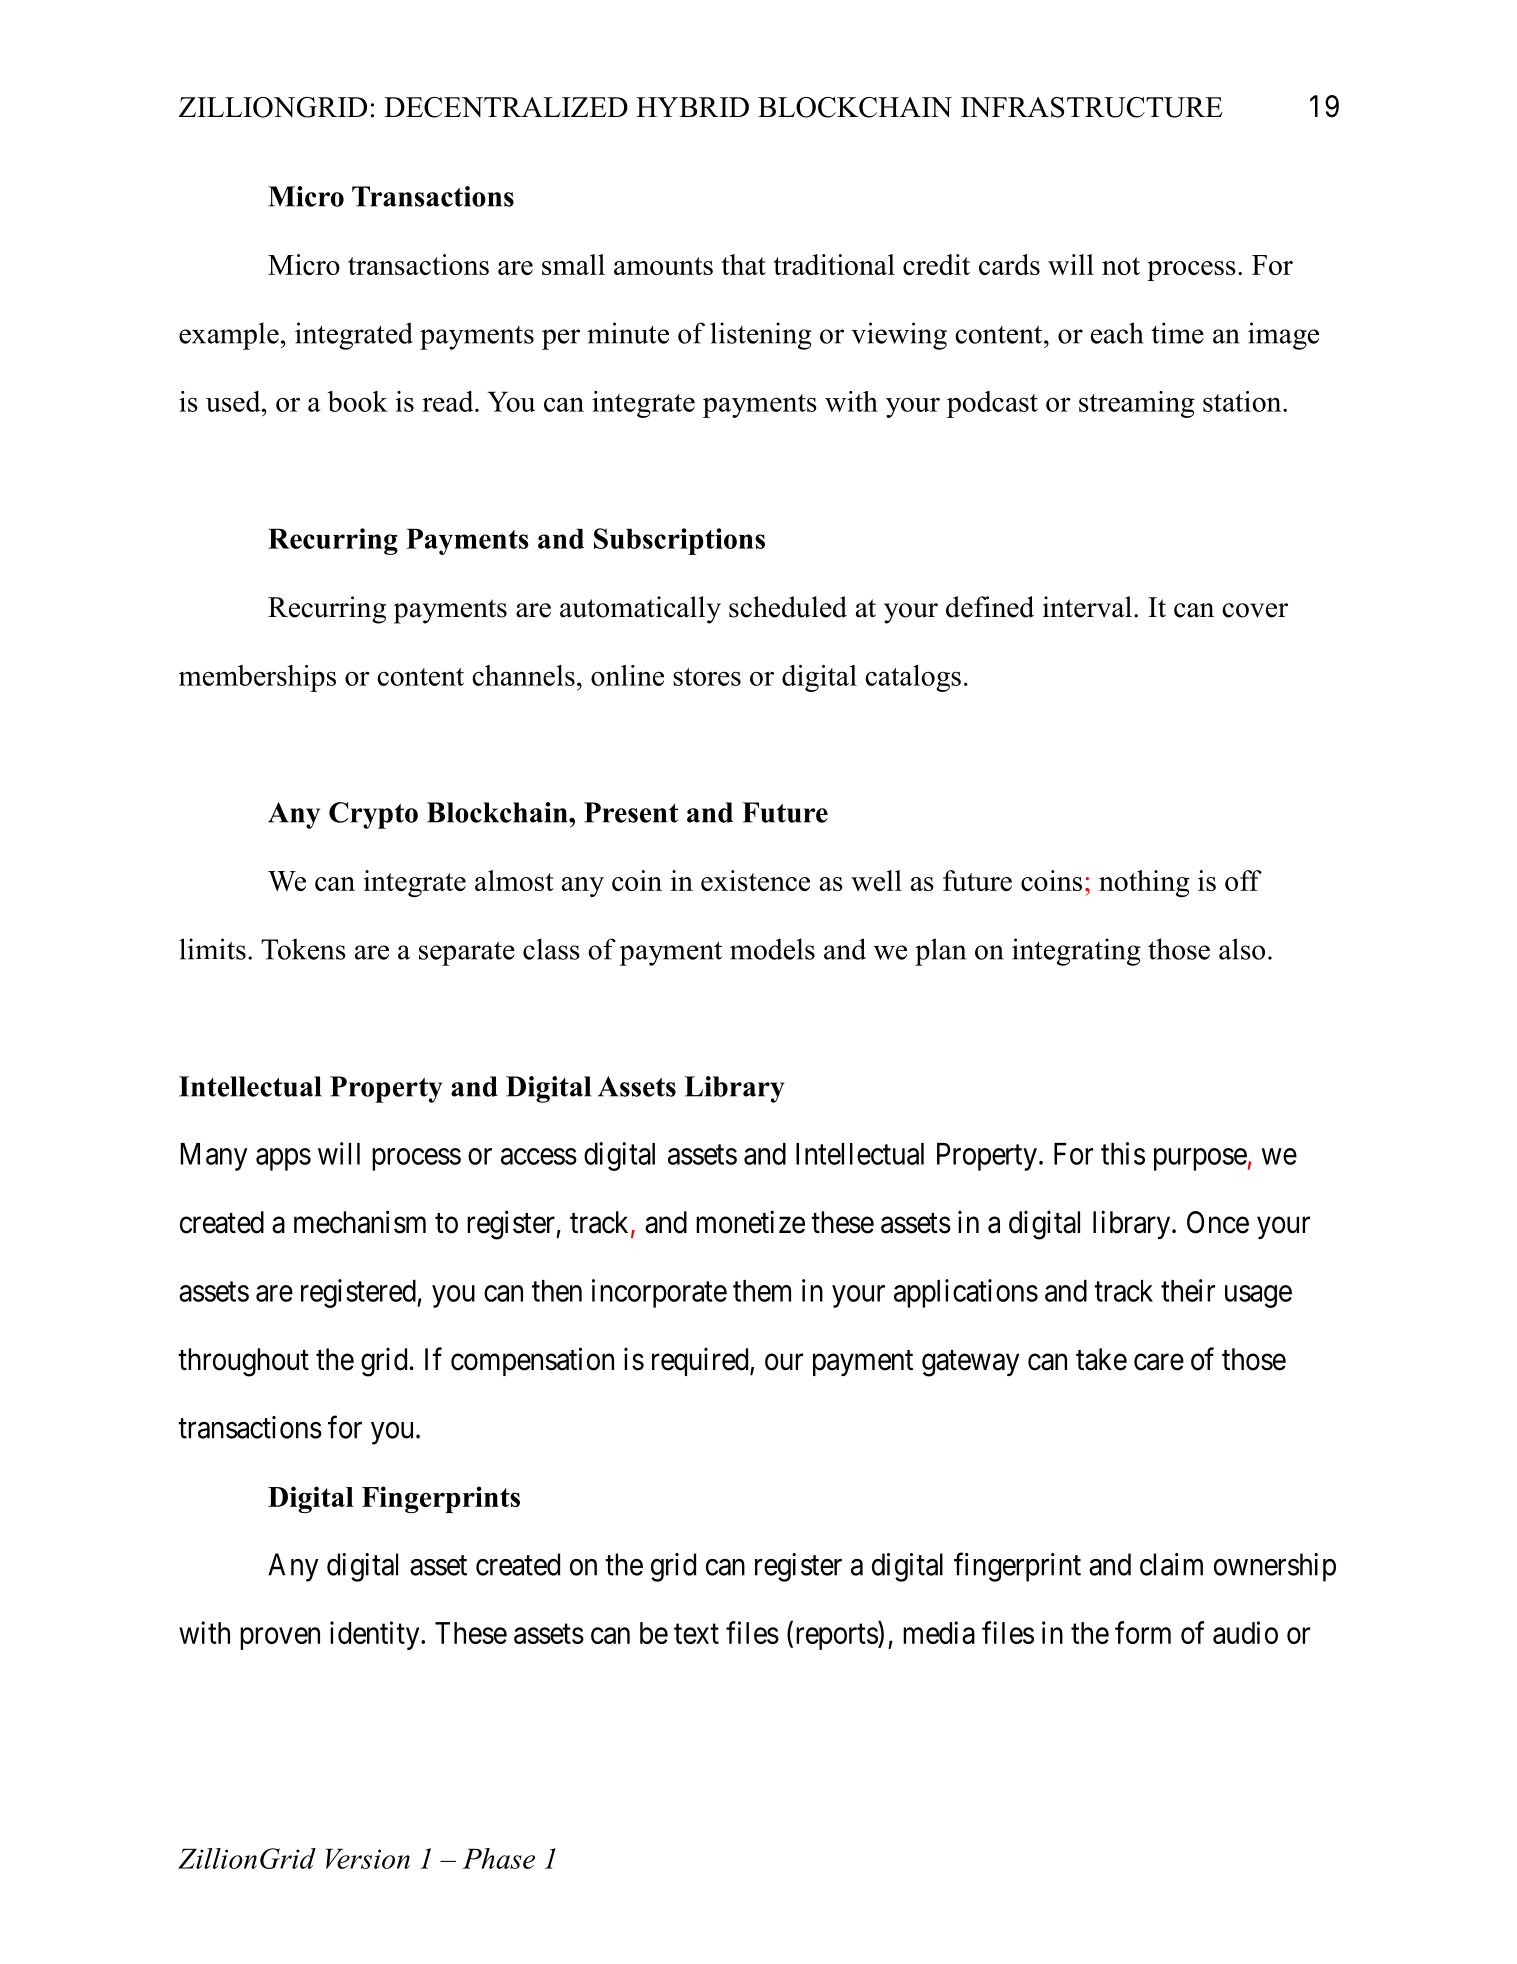 This screenshot has height=1964, width=1517. I want to click on throughout, so click(243, 1362).
